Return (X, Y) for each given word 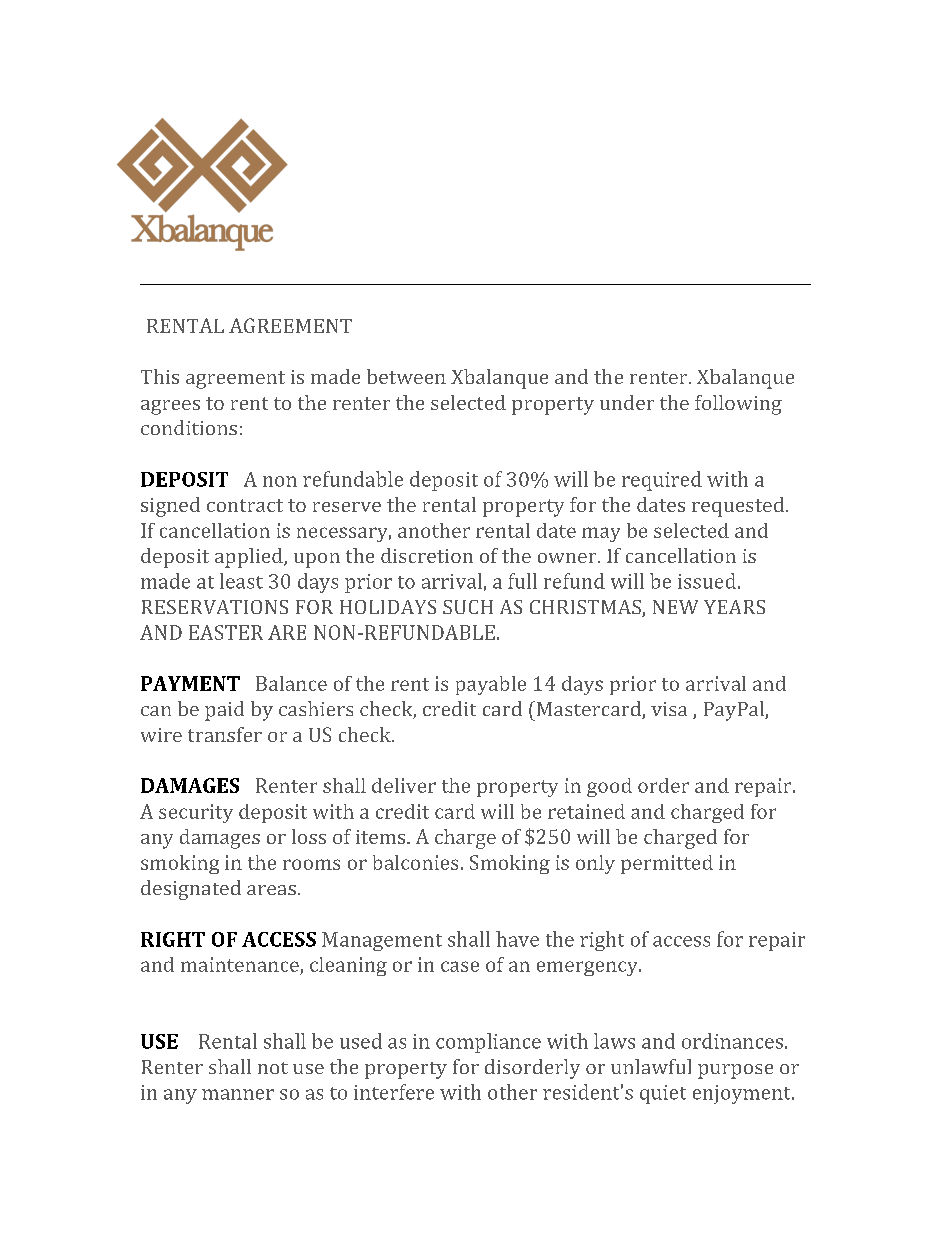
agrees (170, 407)
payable (491, 685)
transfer (225, 734)
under (627, 402)
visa (669, 709)
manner (238, 1094)
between (406, 376)
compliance (488, 1043)
